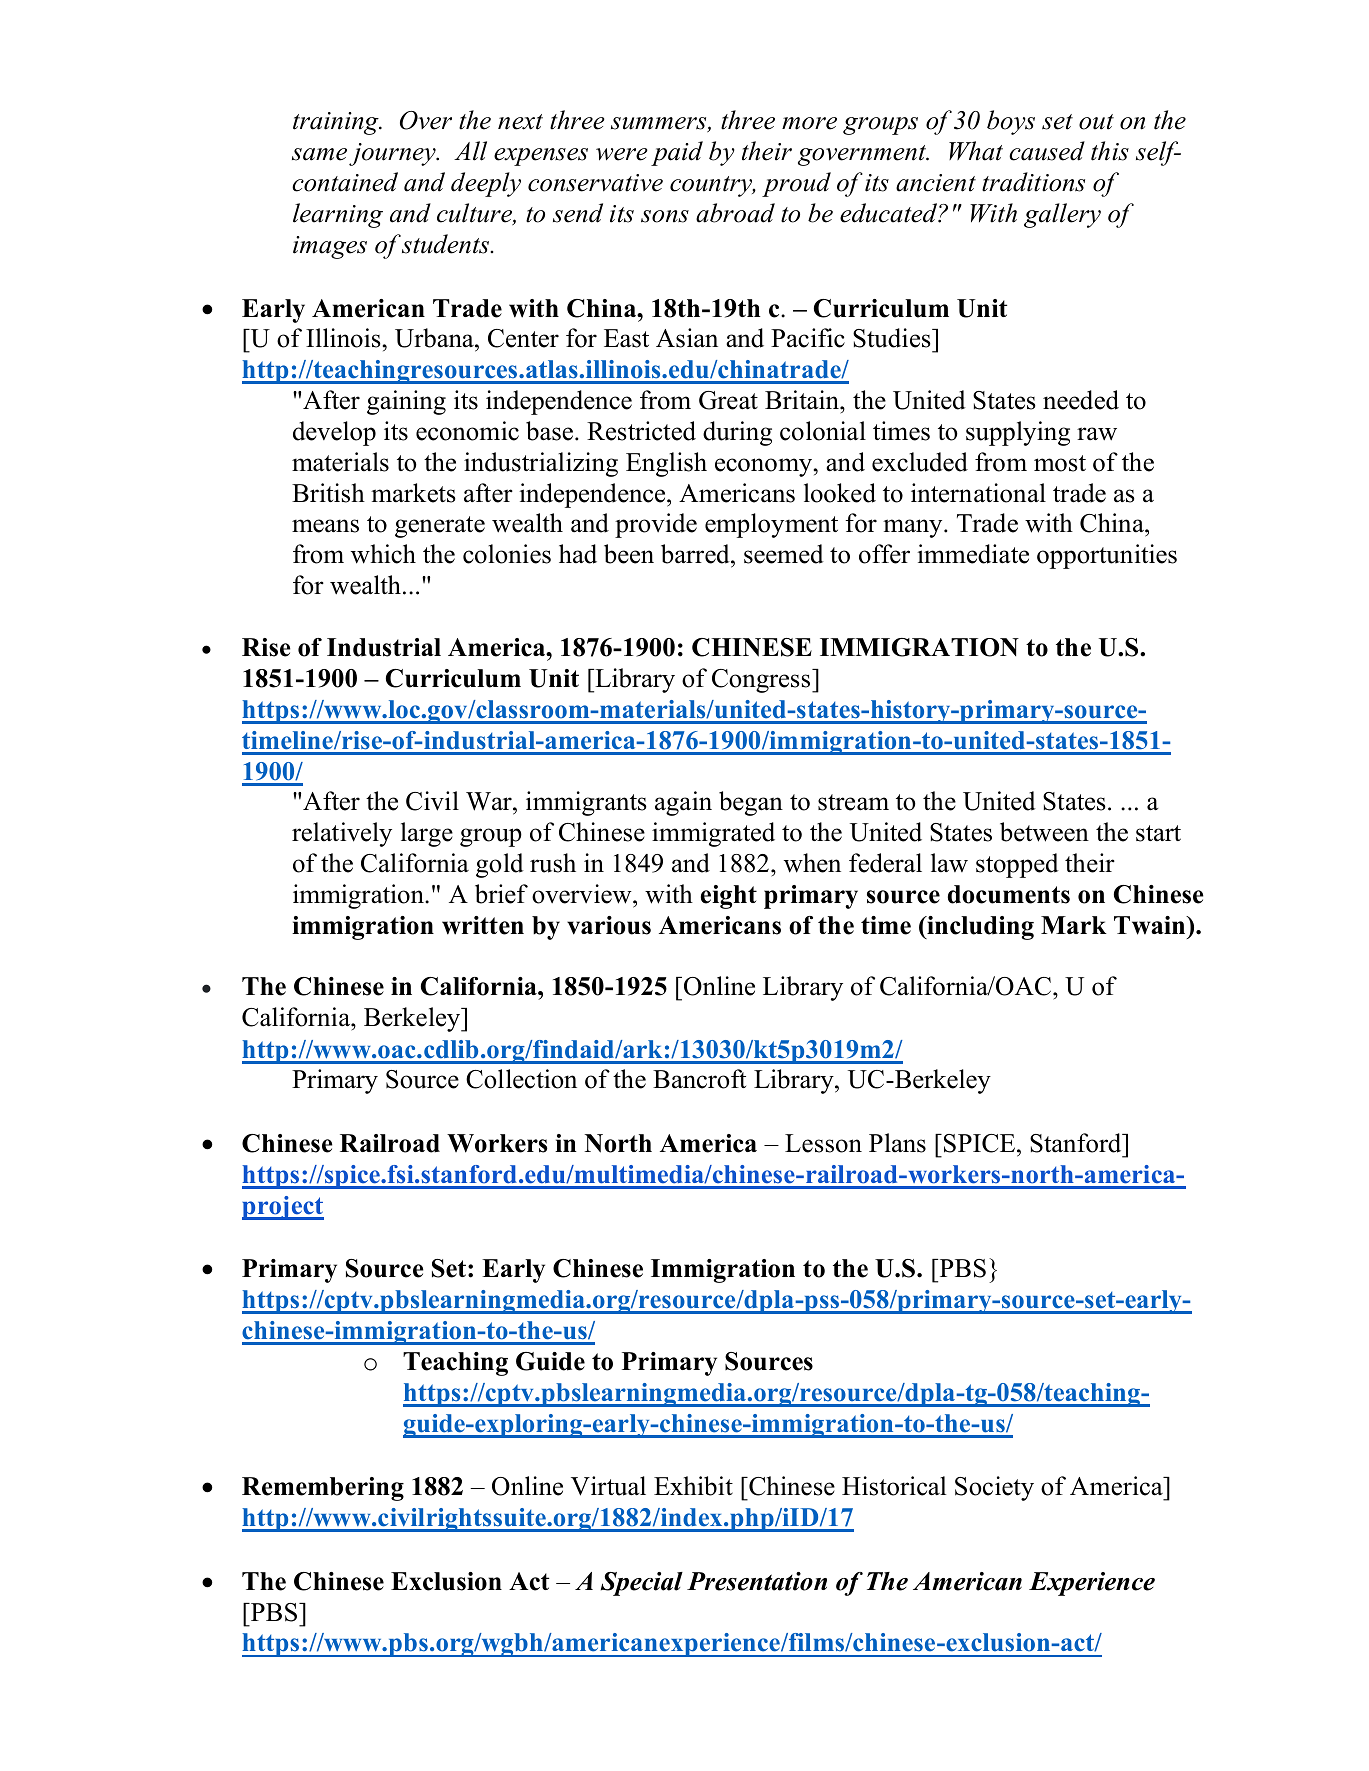 The width and height of the page is (1369, 1771). What do you see at coordinates (1047, 151) in the page?
I see `caused` at bounding box center [1047, 151].
